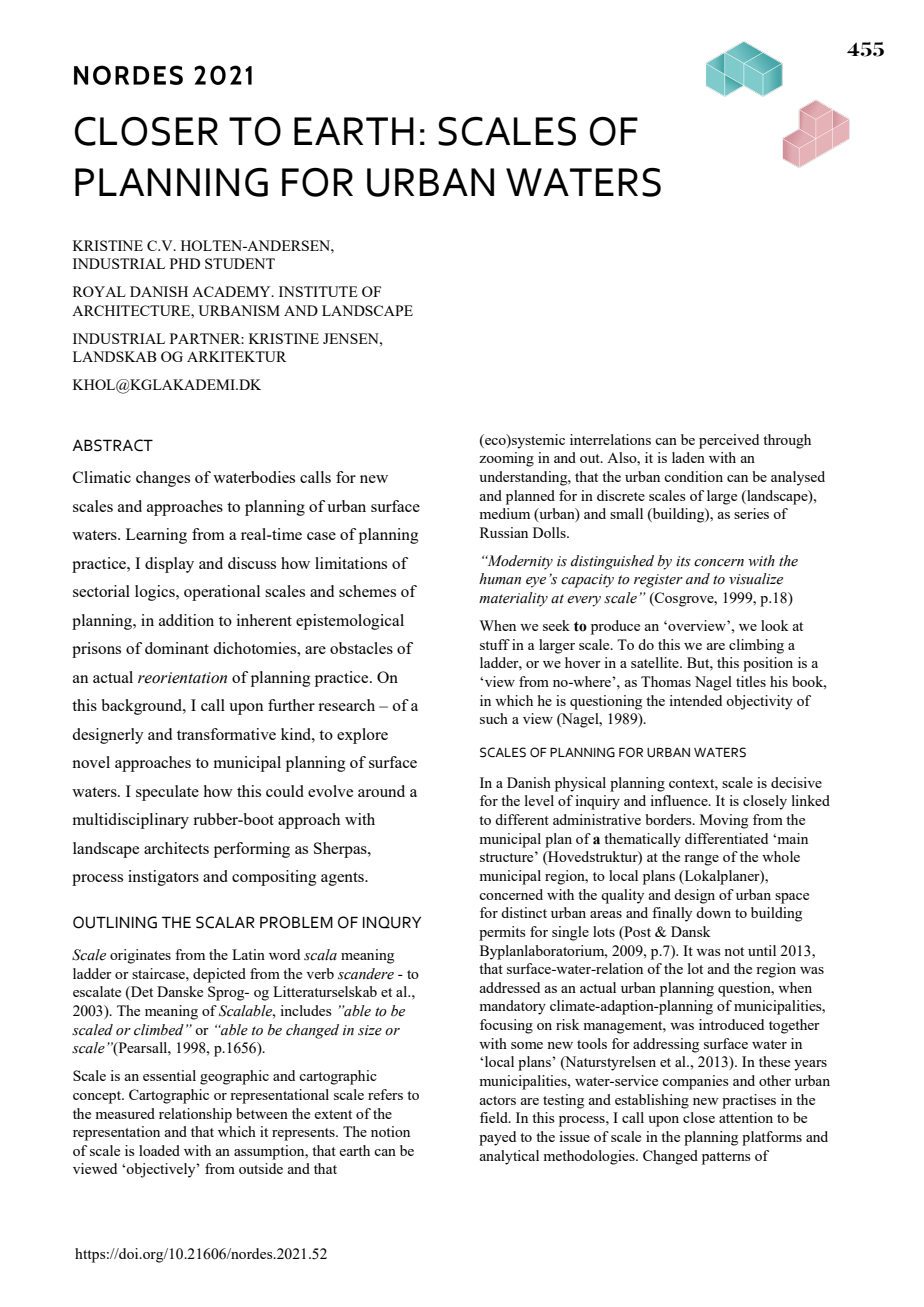  I want to click on PHD, so click(185, 263).
